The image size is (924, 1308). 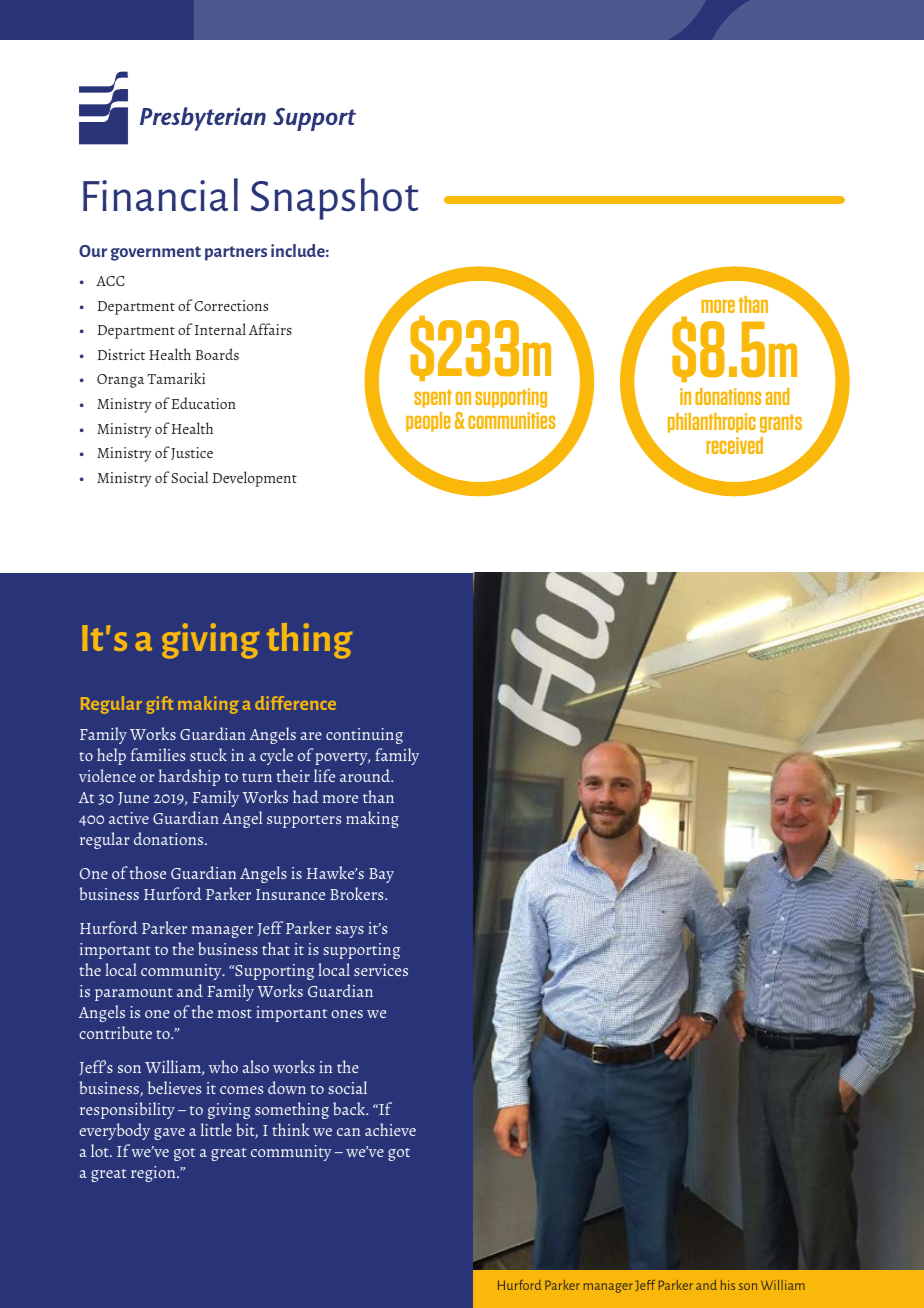 What do you see at coordinates (334, 199) in the screenshot?
I see `Snapshot` at bounding box center [334, 199].
